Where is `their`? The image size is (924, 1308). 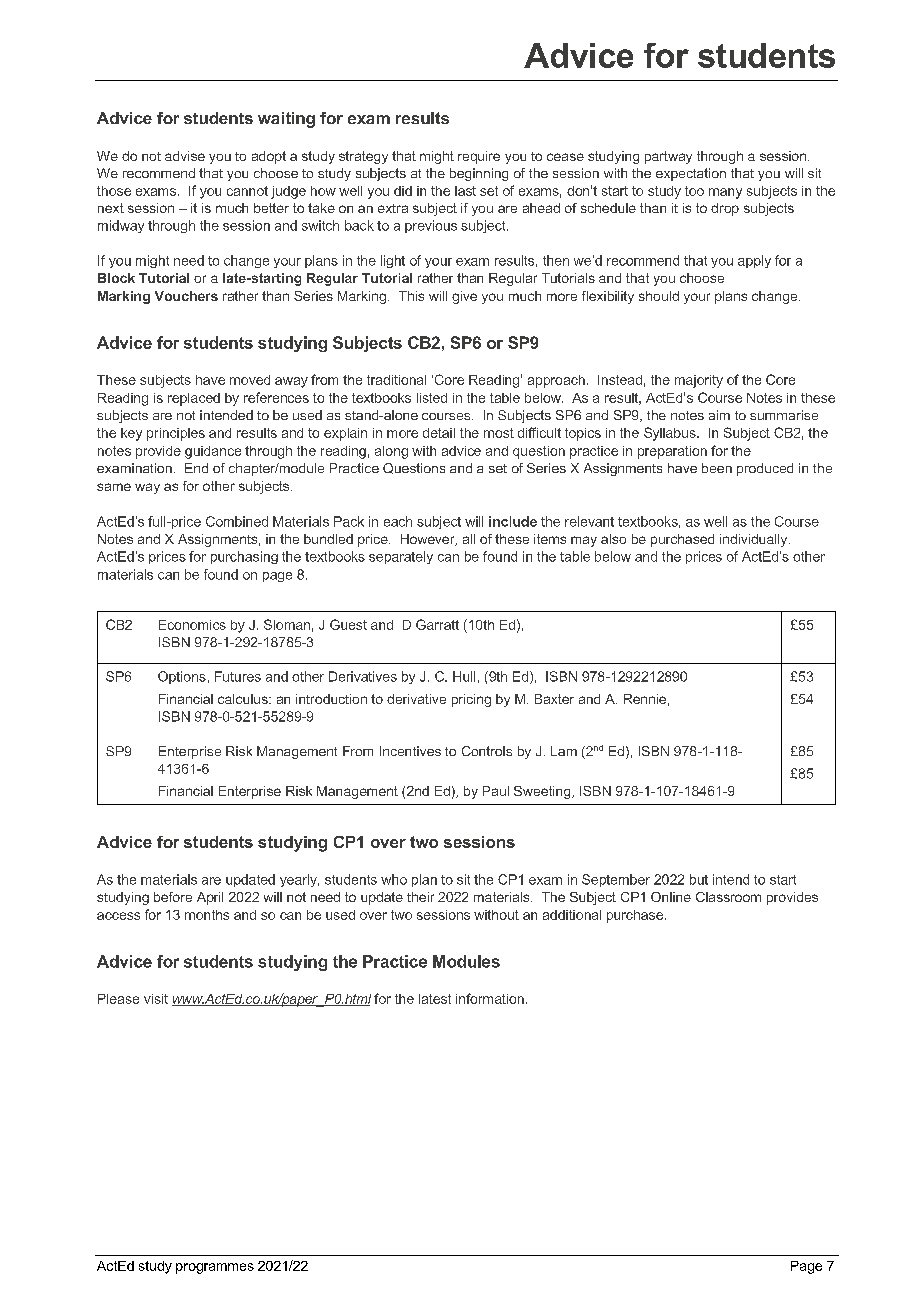
their is located at coordinates (420, 897).
